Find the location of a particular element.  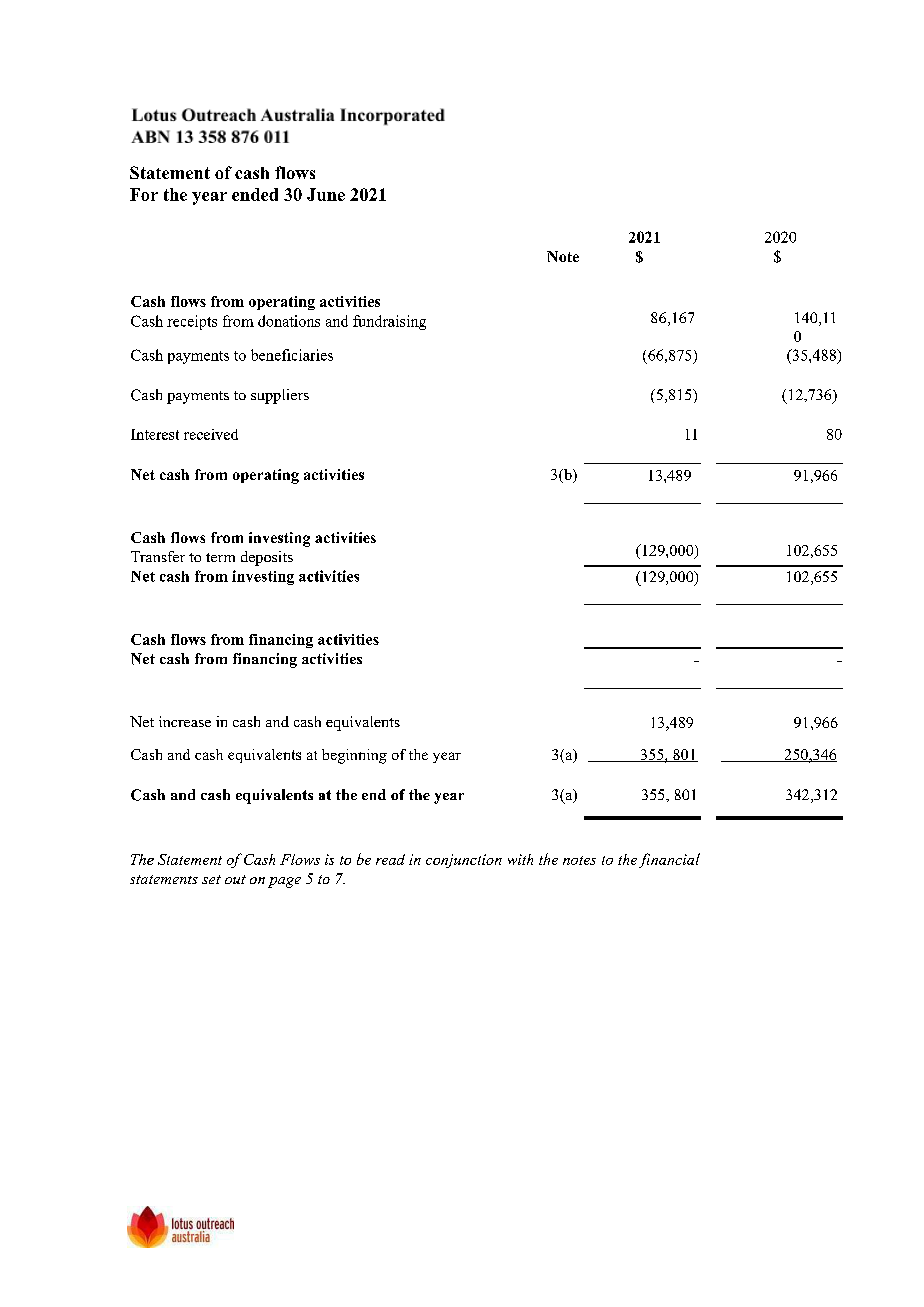

beginning is located at coordinates (354, 756).
